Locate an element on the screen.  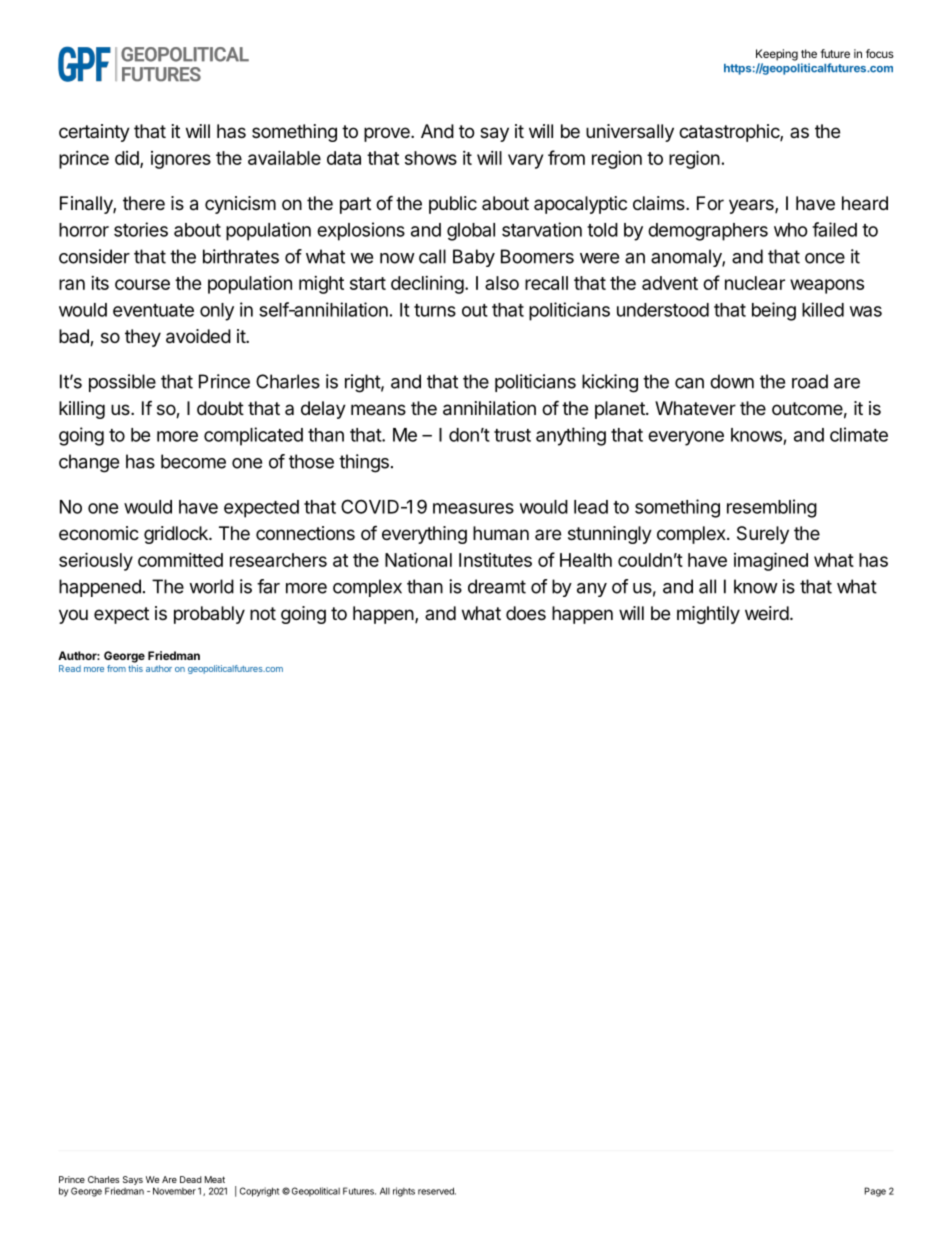
weird is located at coordinates (767, 613).
